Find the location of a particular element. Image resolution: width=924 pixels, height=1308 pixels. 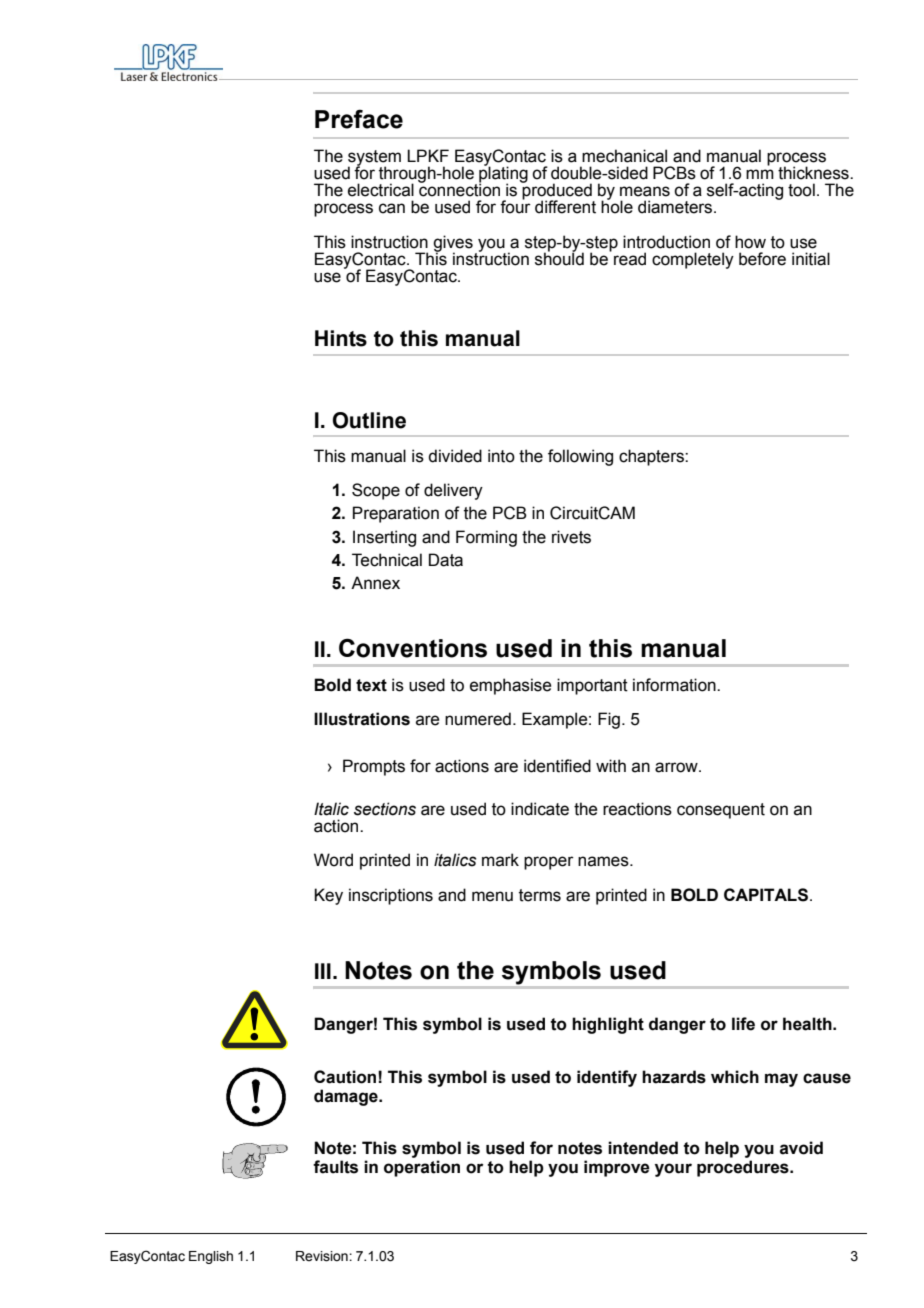

Preface is located at coordinates (359, 119).
